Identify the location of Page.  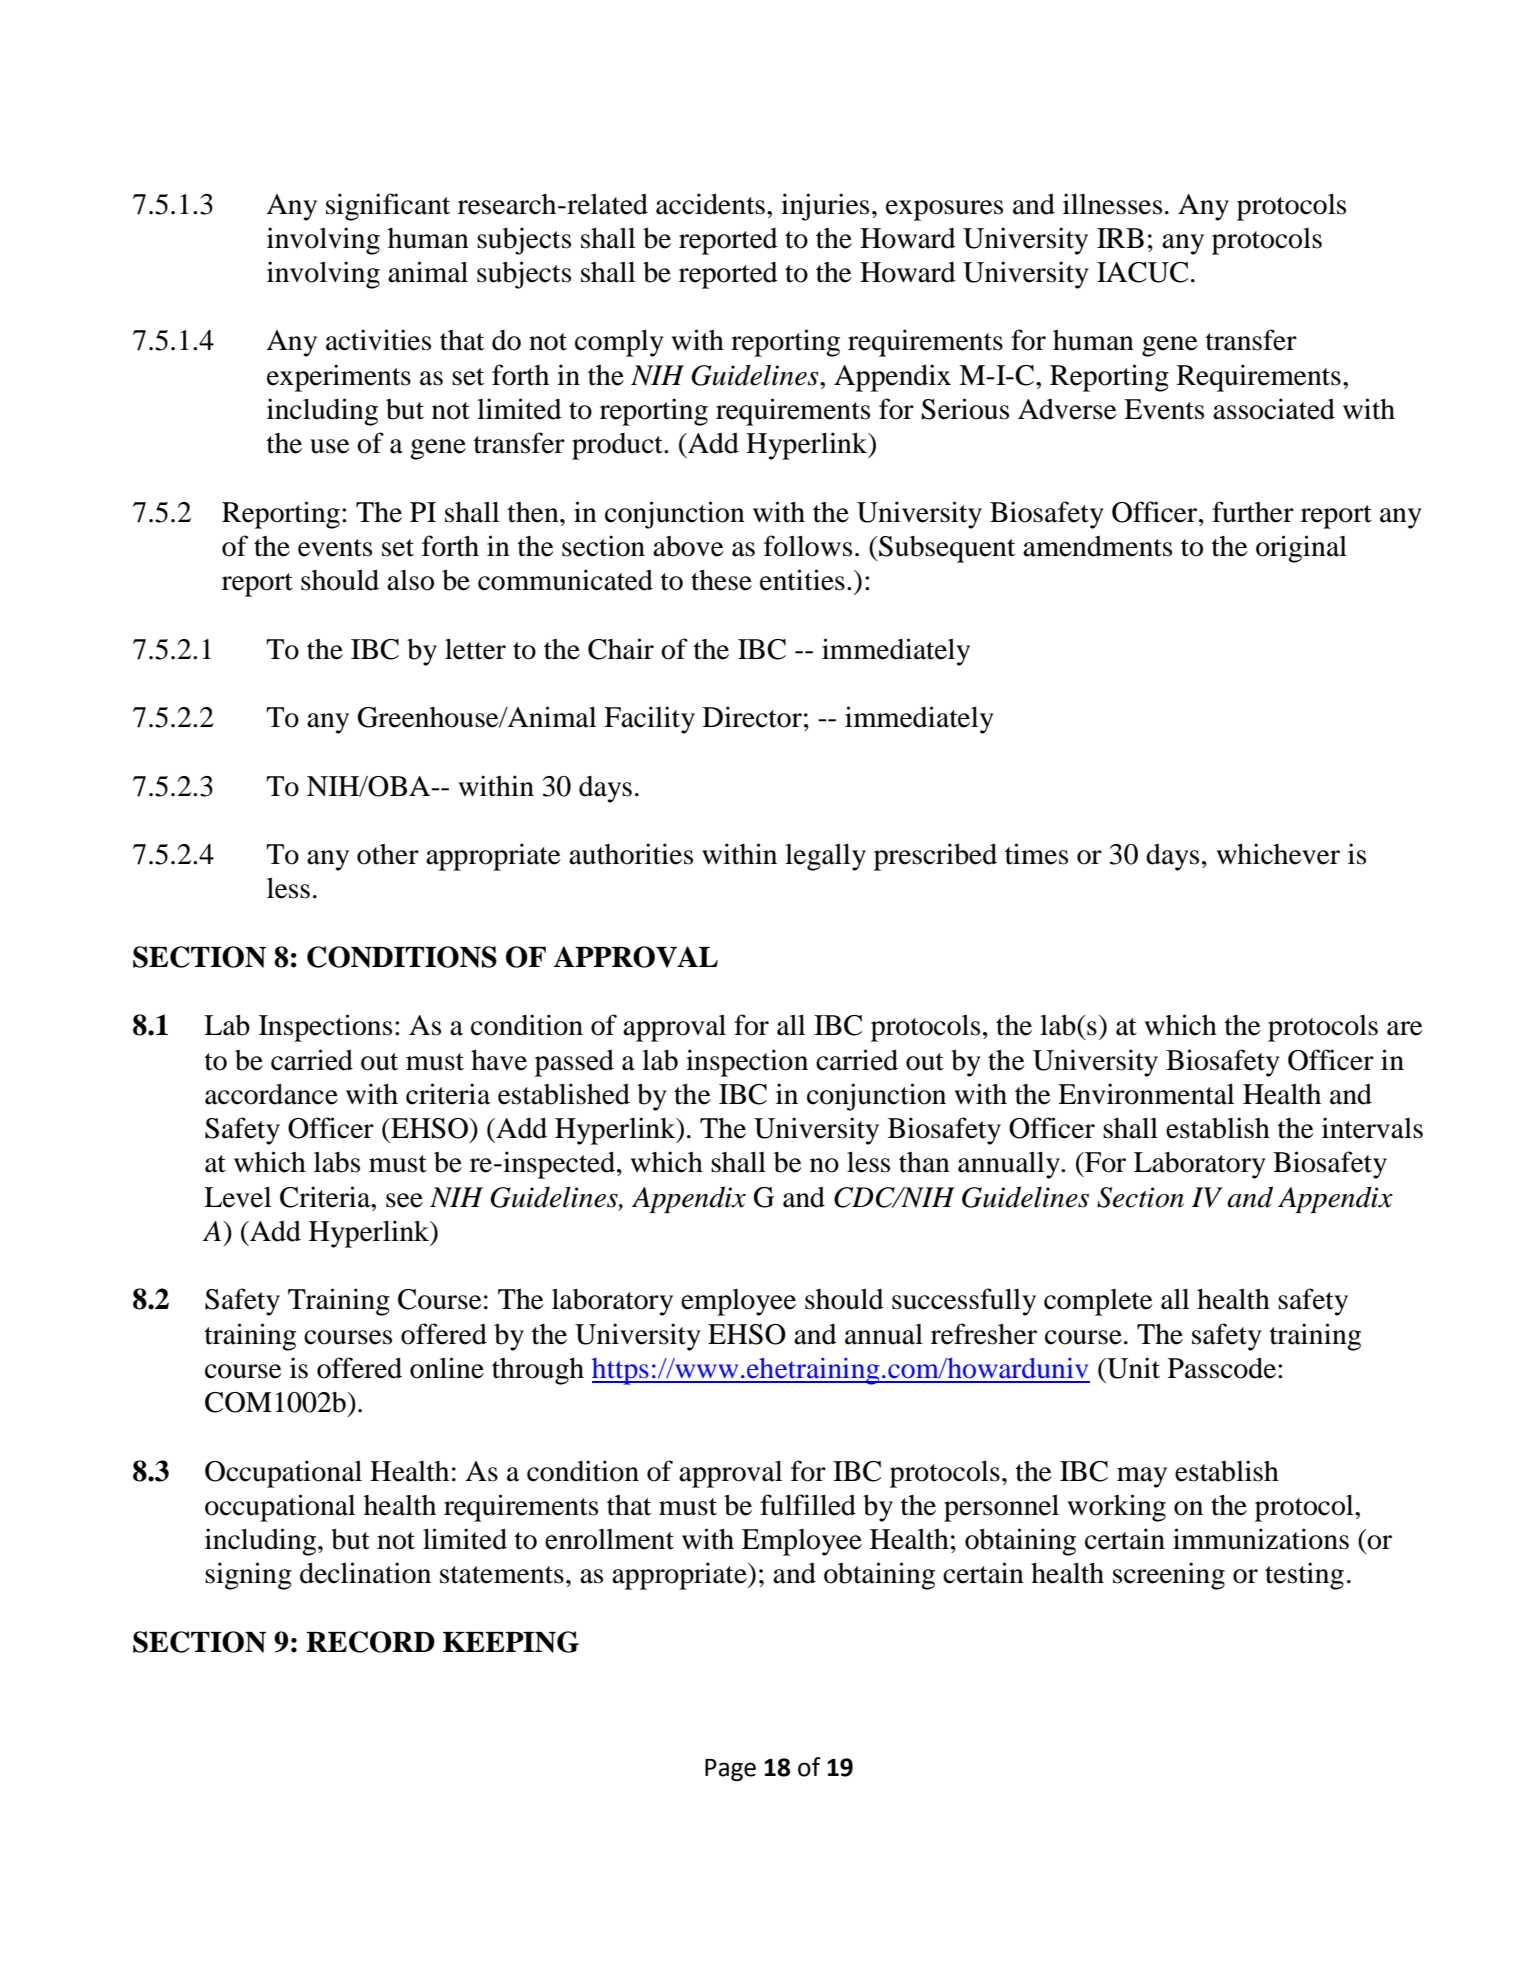
(730, 1770).
